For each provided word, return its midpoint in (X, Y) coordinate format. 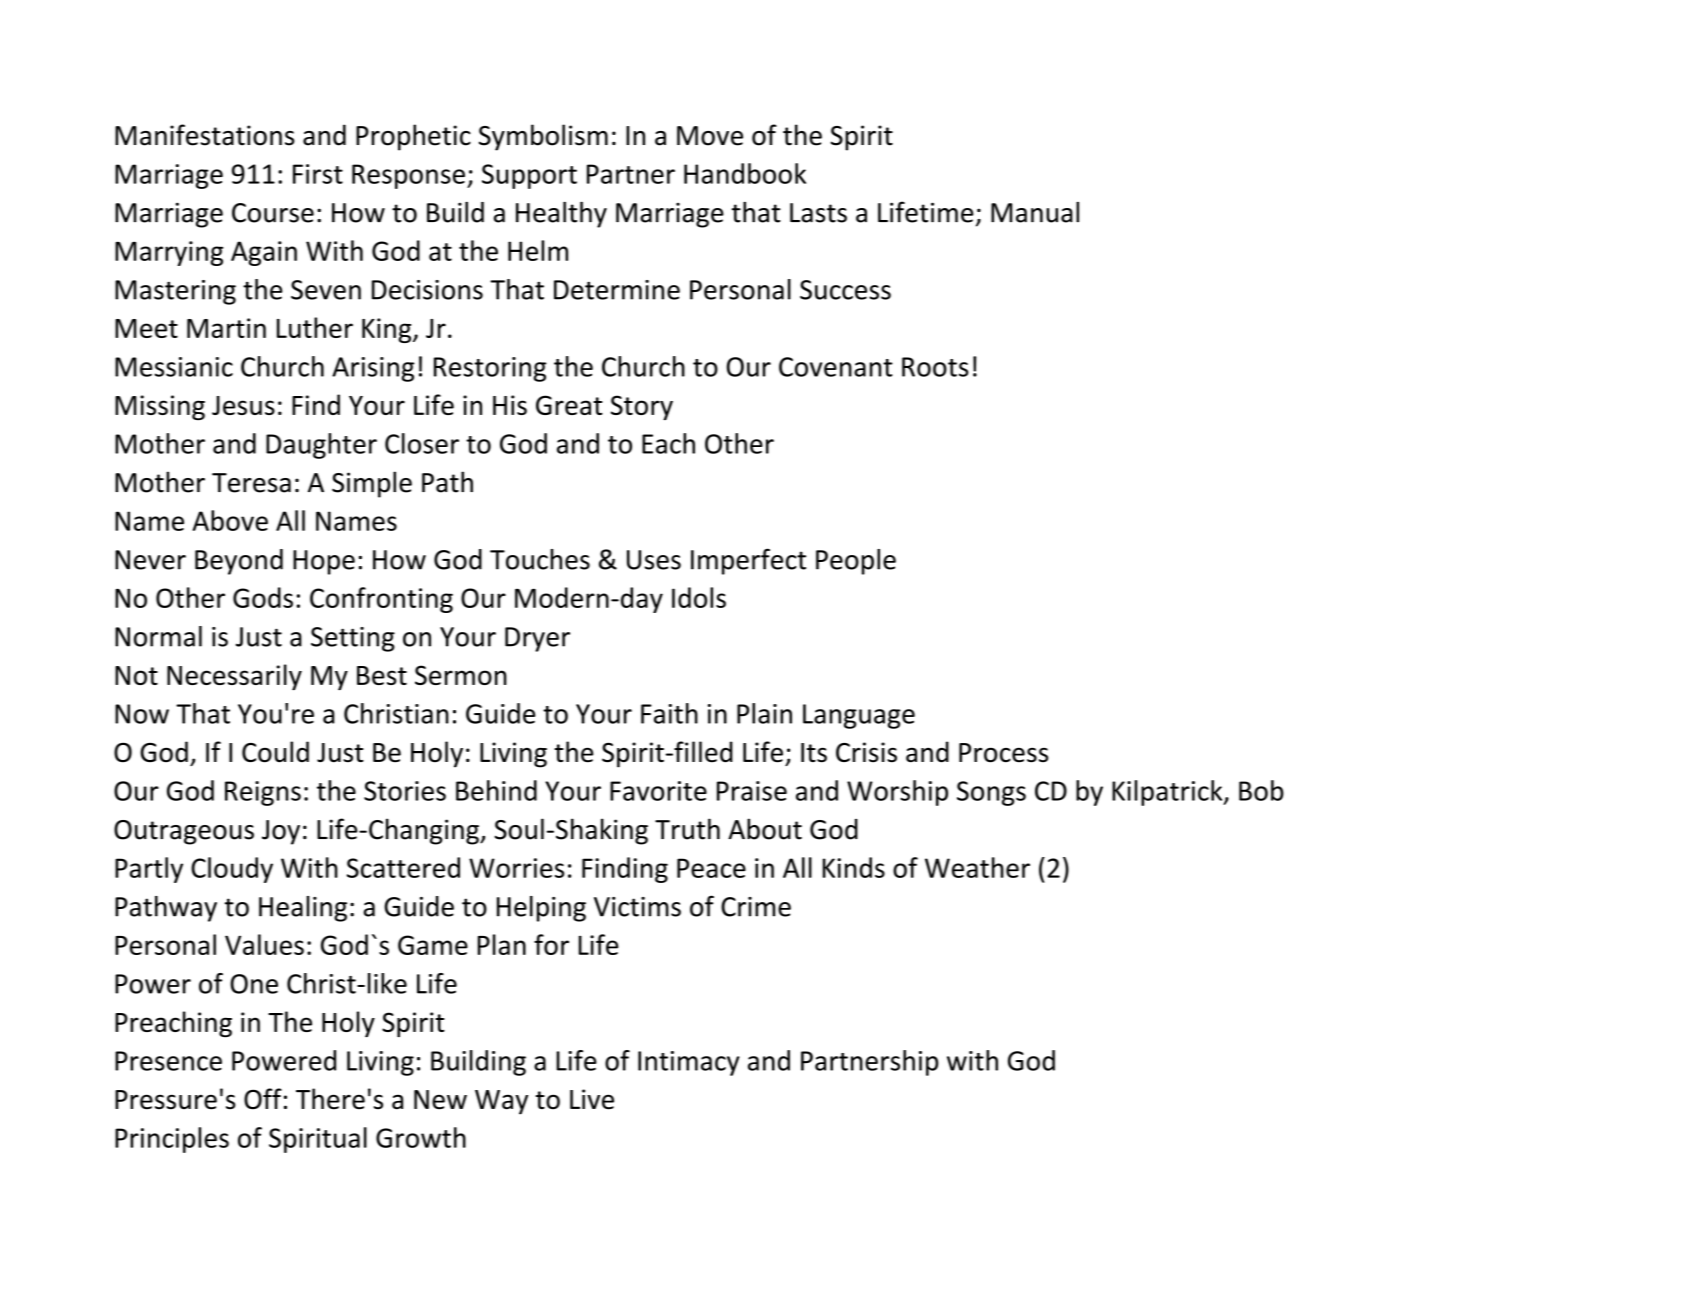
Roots (935, 367)
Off (263, 1099)
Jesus (243, 405)
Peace (711, 868)
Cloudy (232, 870)
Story (642, 407)
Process (1003, 753)
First (318, 174)
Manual (1035, 212)
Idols (699, 597)
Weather (977, 867)
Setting (353, 639)
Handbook (745, 173)
